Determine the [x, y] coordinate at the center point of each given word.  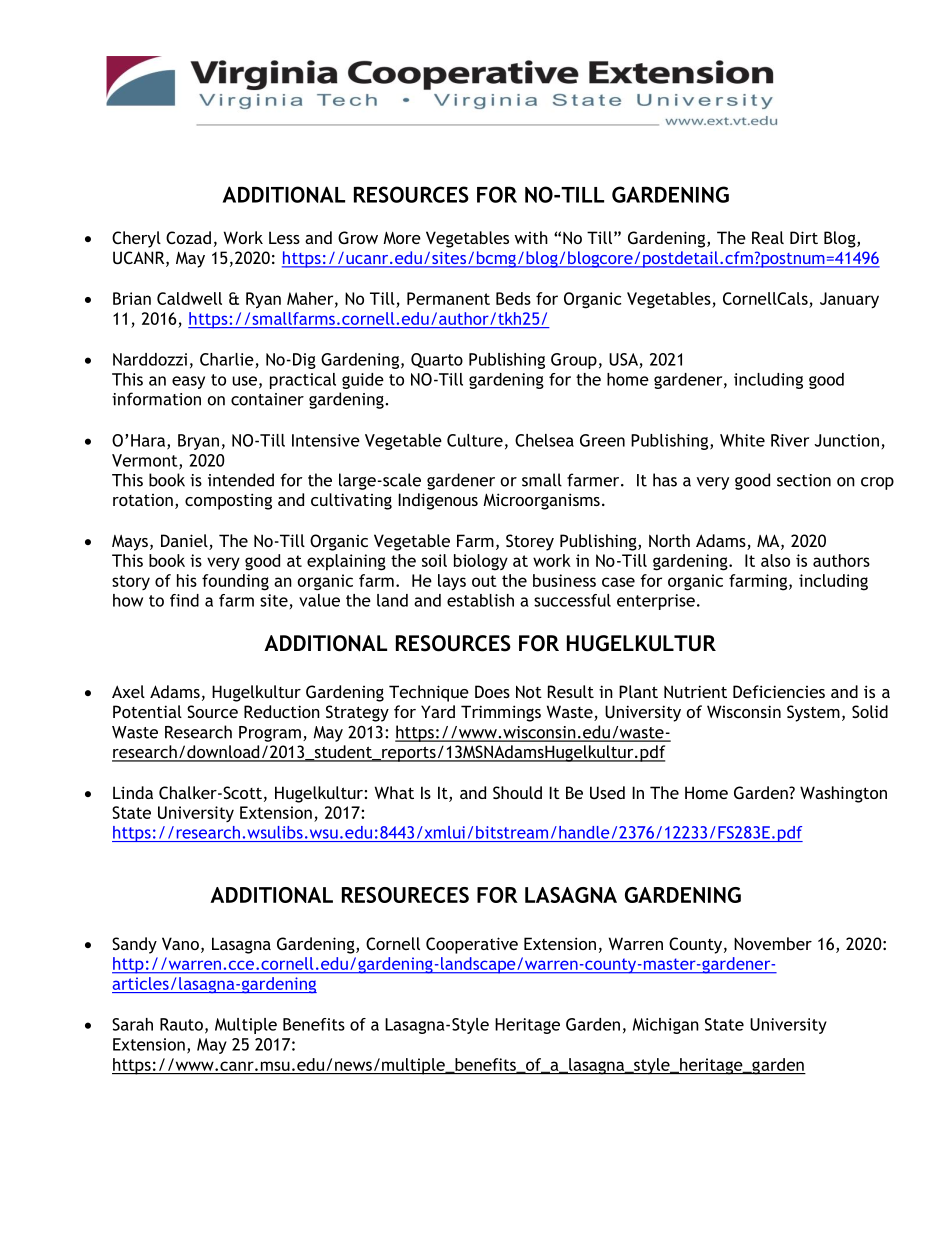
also [775, 560]
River [790, 440]
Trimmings [501, 713]
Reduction [282, 711]
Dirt [804, 237]
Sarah [132, 1024]
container [267, 399]
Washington [843, 794]
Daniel [185, 542]
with [531, 237]
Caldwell [189, 298]
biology [481, 562]
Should [517, 792]
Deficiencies [779, 691]
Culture [475, 440]
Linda [133, 792]
